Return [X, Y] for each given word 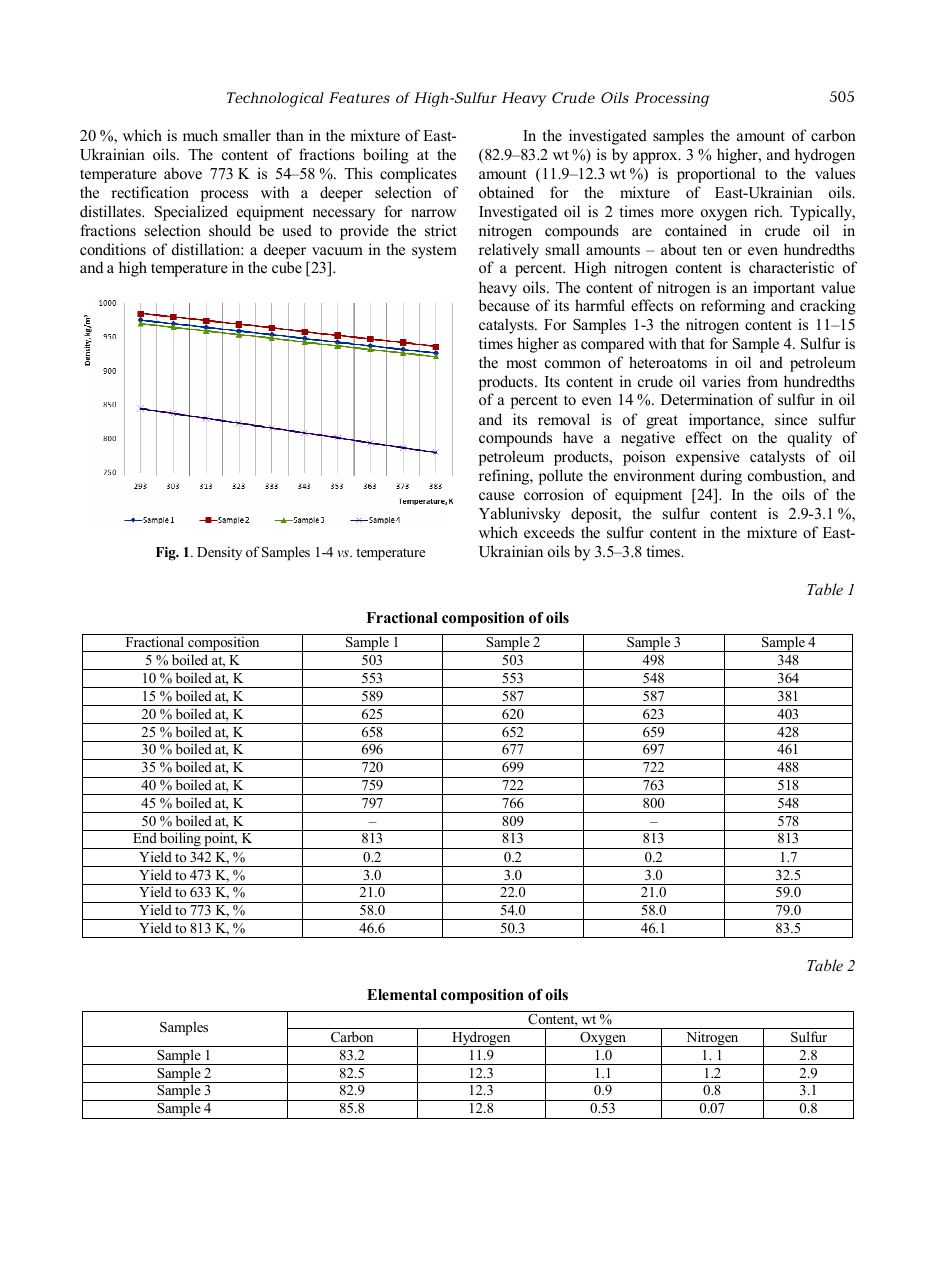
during [721, 477]
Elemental [402, 995]
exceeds [549, 532]
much [200, 135]
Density [219, 553]
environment [654, 475]
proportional [716, 175]
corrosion [554, 494]
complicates [418, 175]
